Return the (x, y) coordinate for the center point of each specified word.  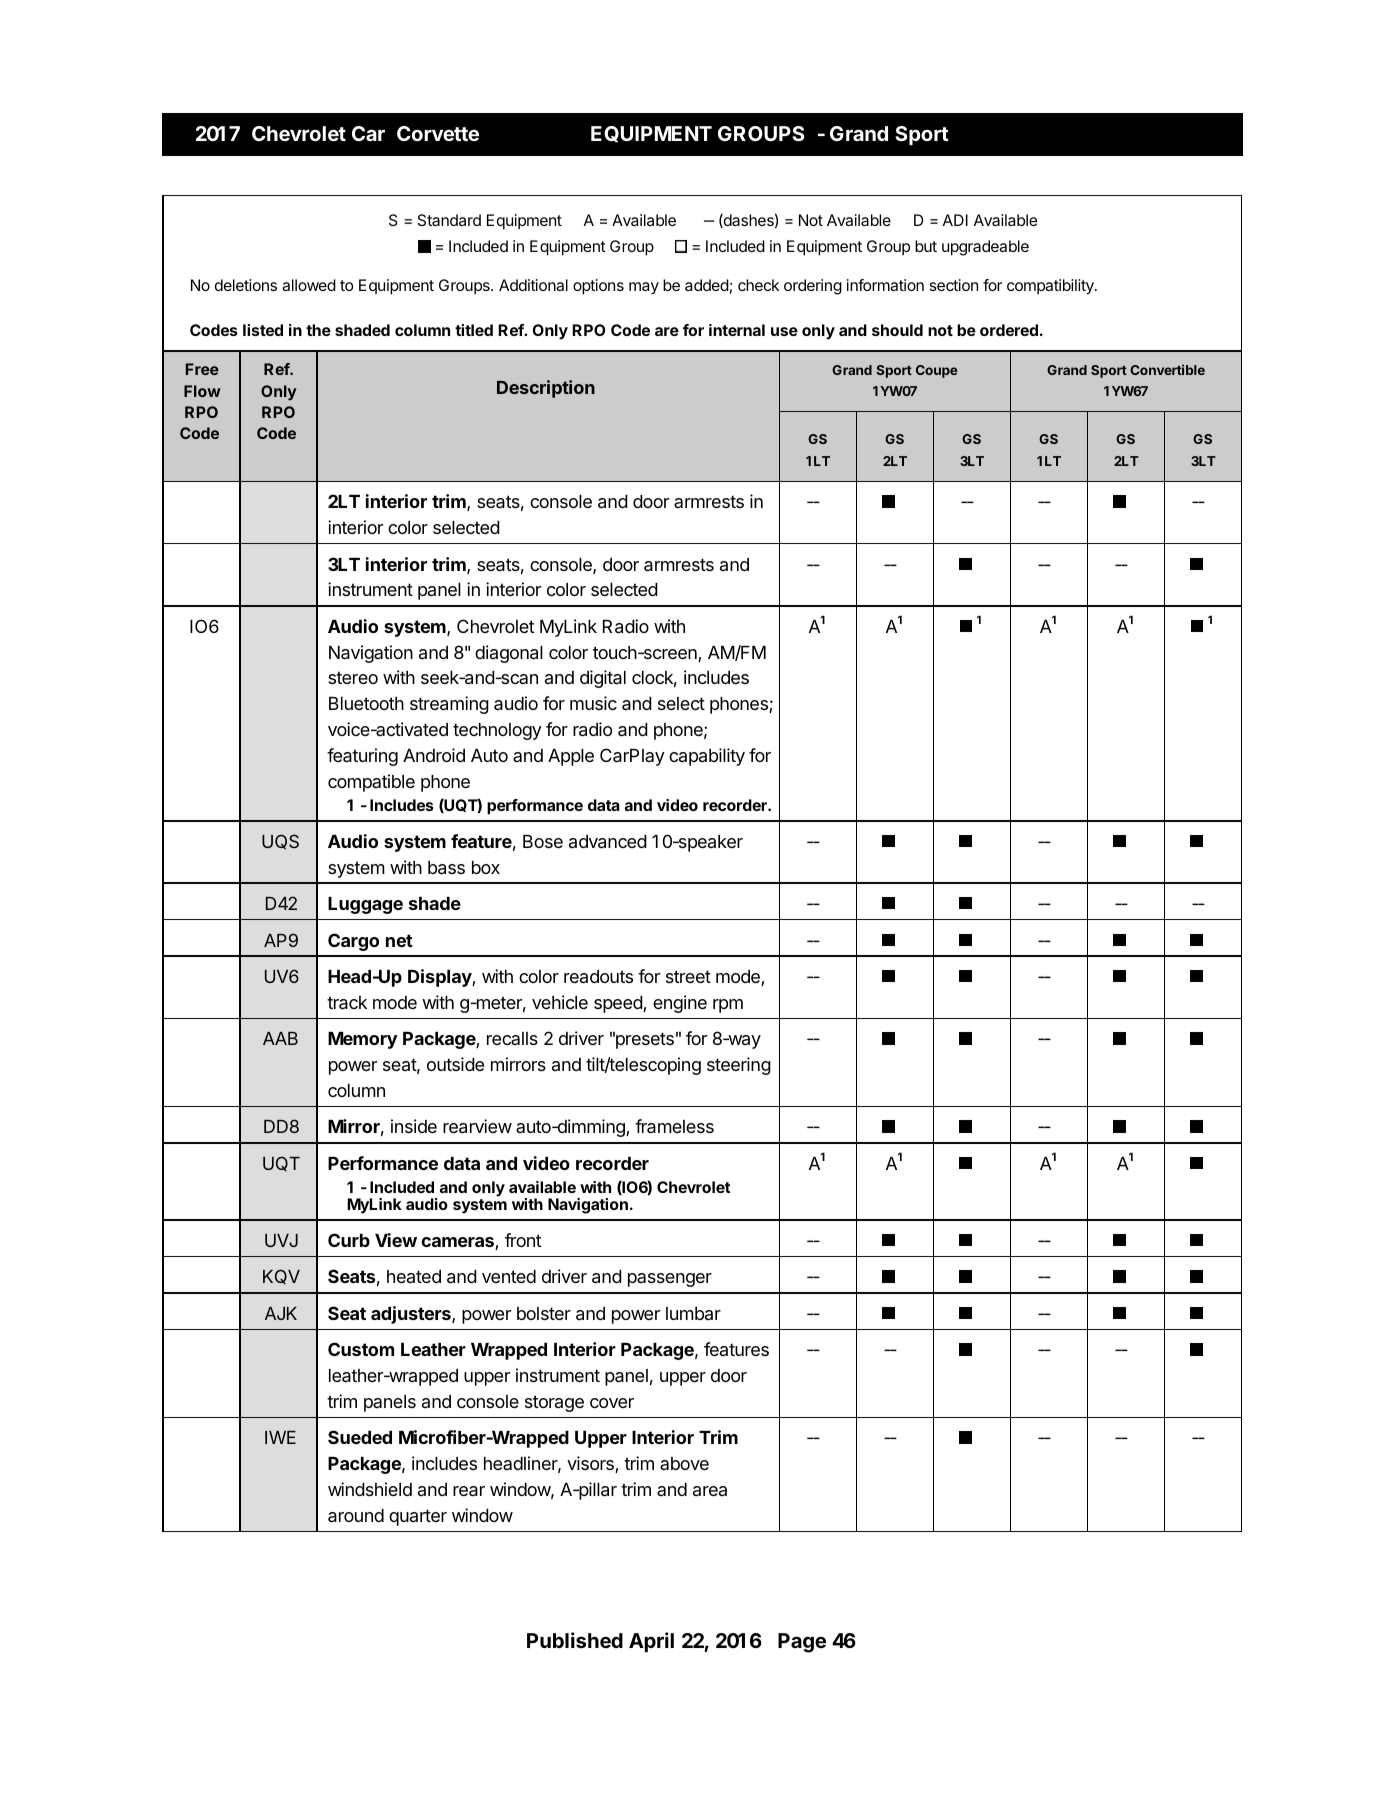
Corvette (438, 133)
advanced (608, 842)
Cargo (353, 942)
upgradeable (985, 248)
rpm (728, 1006)
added (707, 285)
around (356, 1516)
